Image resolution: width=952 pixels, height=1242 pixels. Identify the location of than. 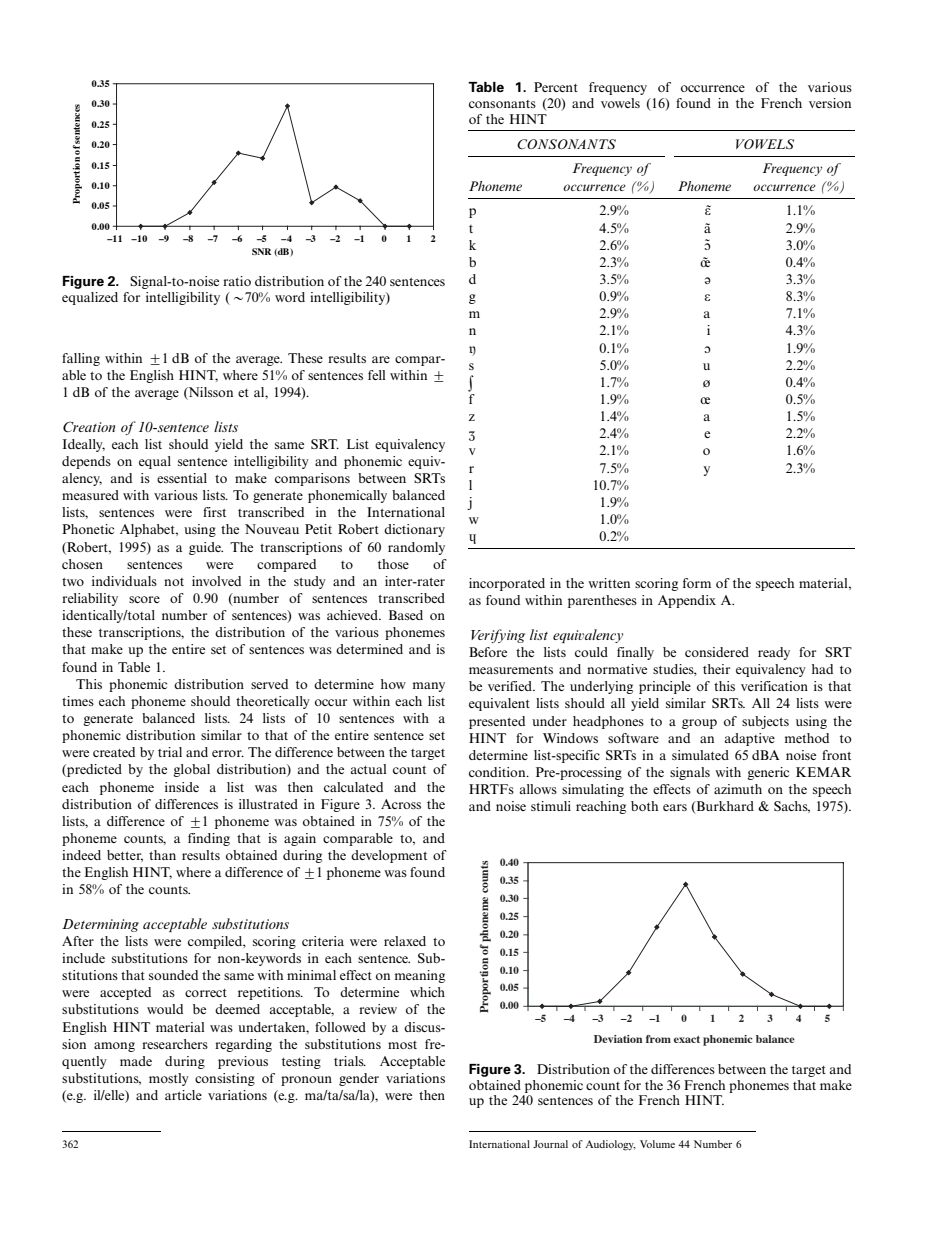
(162, 855).
